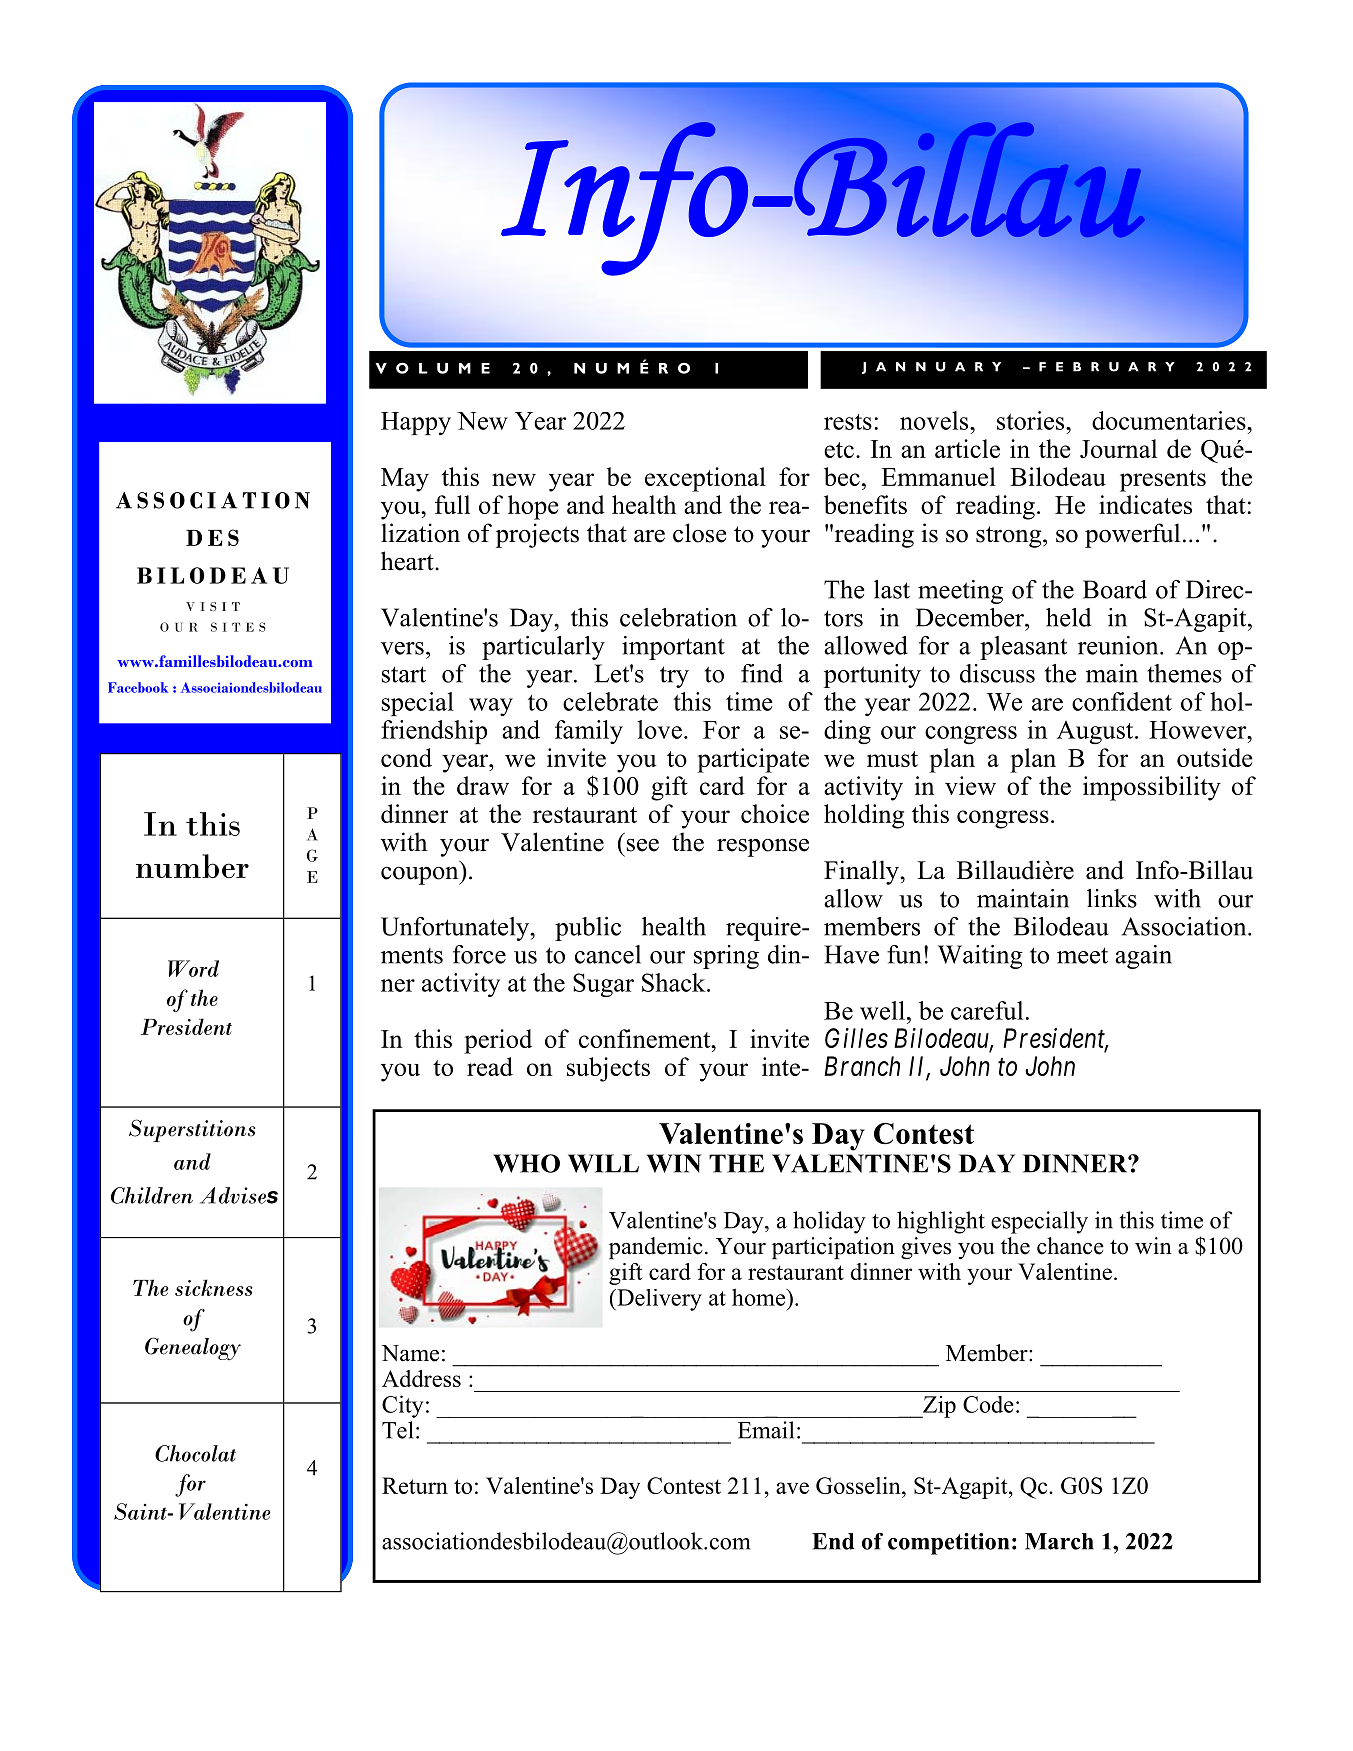 This screenshot has height=1751, width=1353. I want to click on Word, so click(193, 968).
